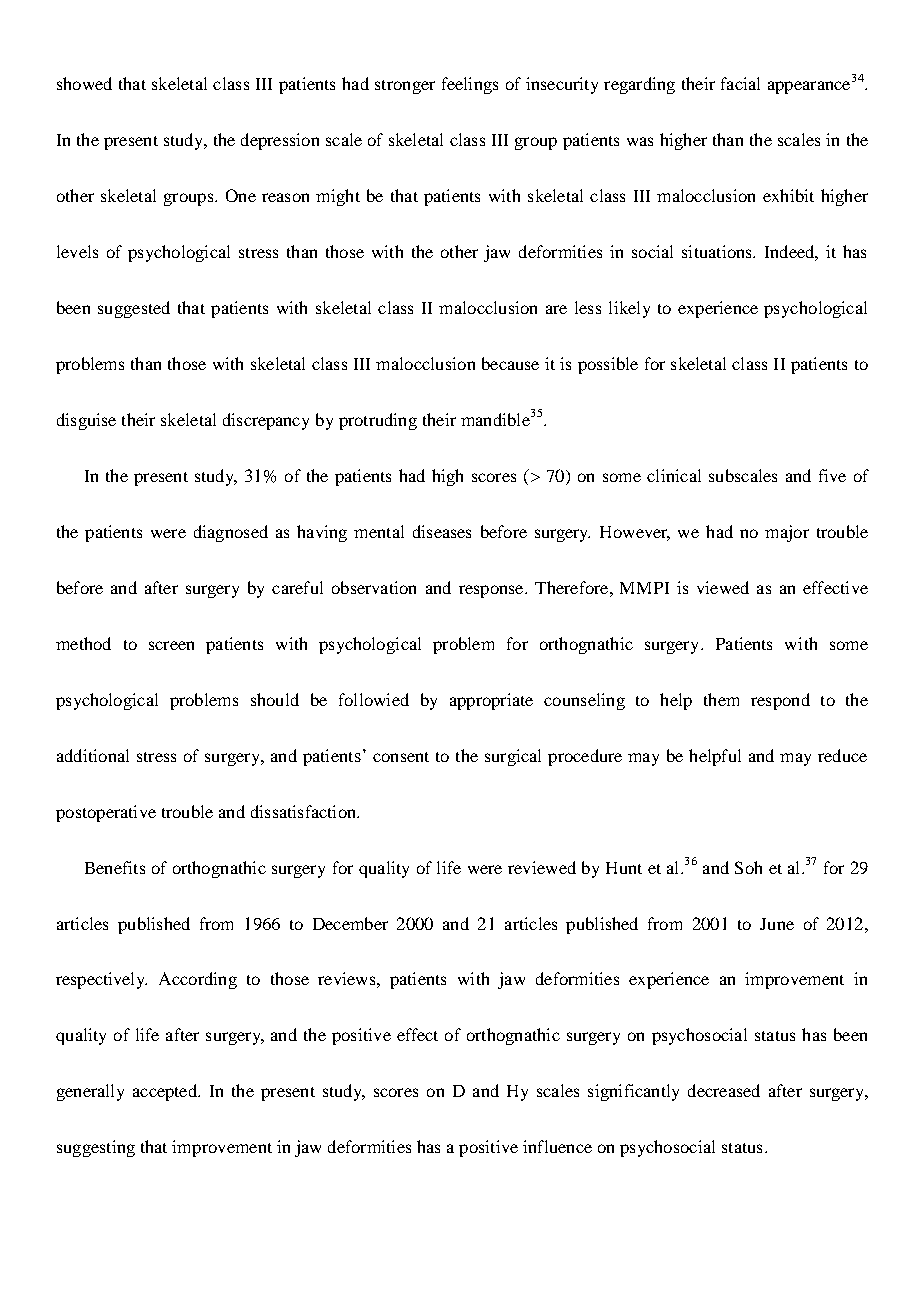 The image size is (924, 1308). Describe the element at coordinates (557, 1146) in the image. I see `influence` at that location.
